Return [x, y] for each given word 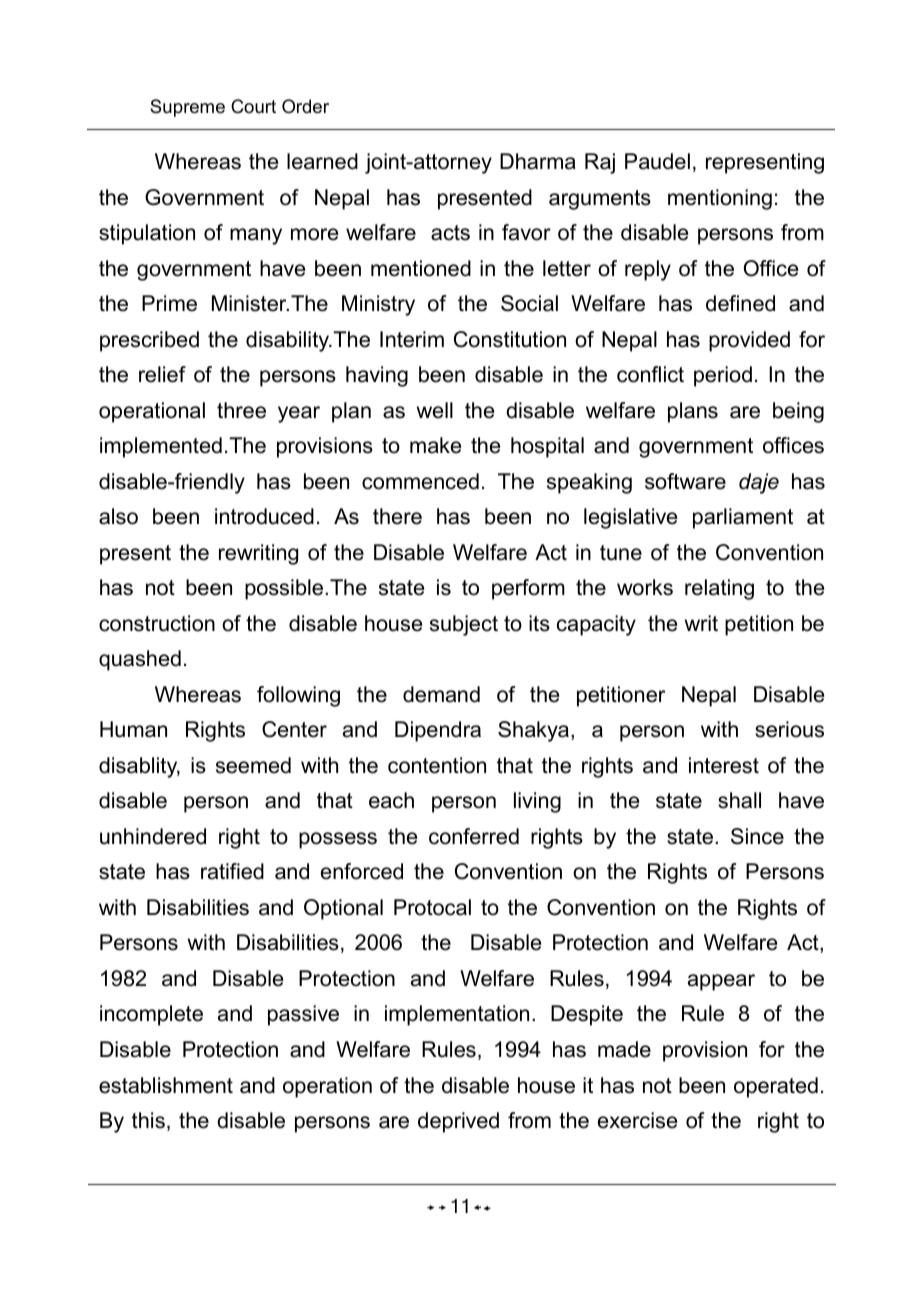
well [435, 410]
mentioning [720, 199]
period [723, 376]
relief [162, 374]
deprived [458, 1122]
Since [757, 836]
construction [157, 623]
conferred [474, 836]
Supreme [187, 108]
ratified [232, 871]
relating [719, 589]
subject [464, 625]
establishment [166, 1085]
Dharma [538, 161]
